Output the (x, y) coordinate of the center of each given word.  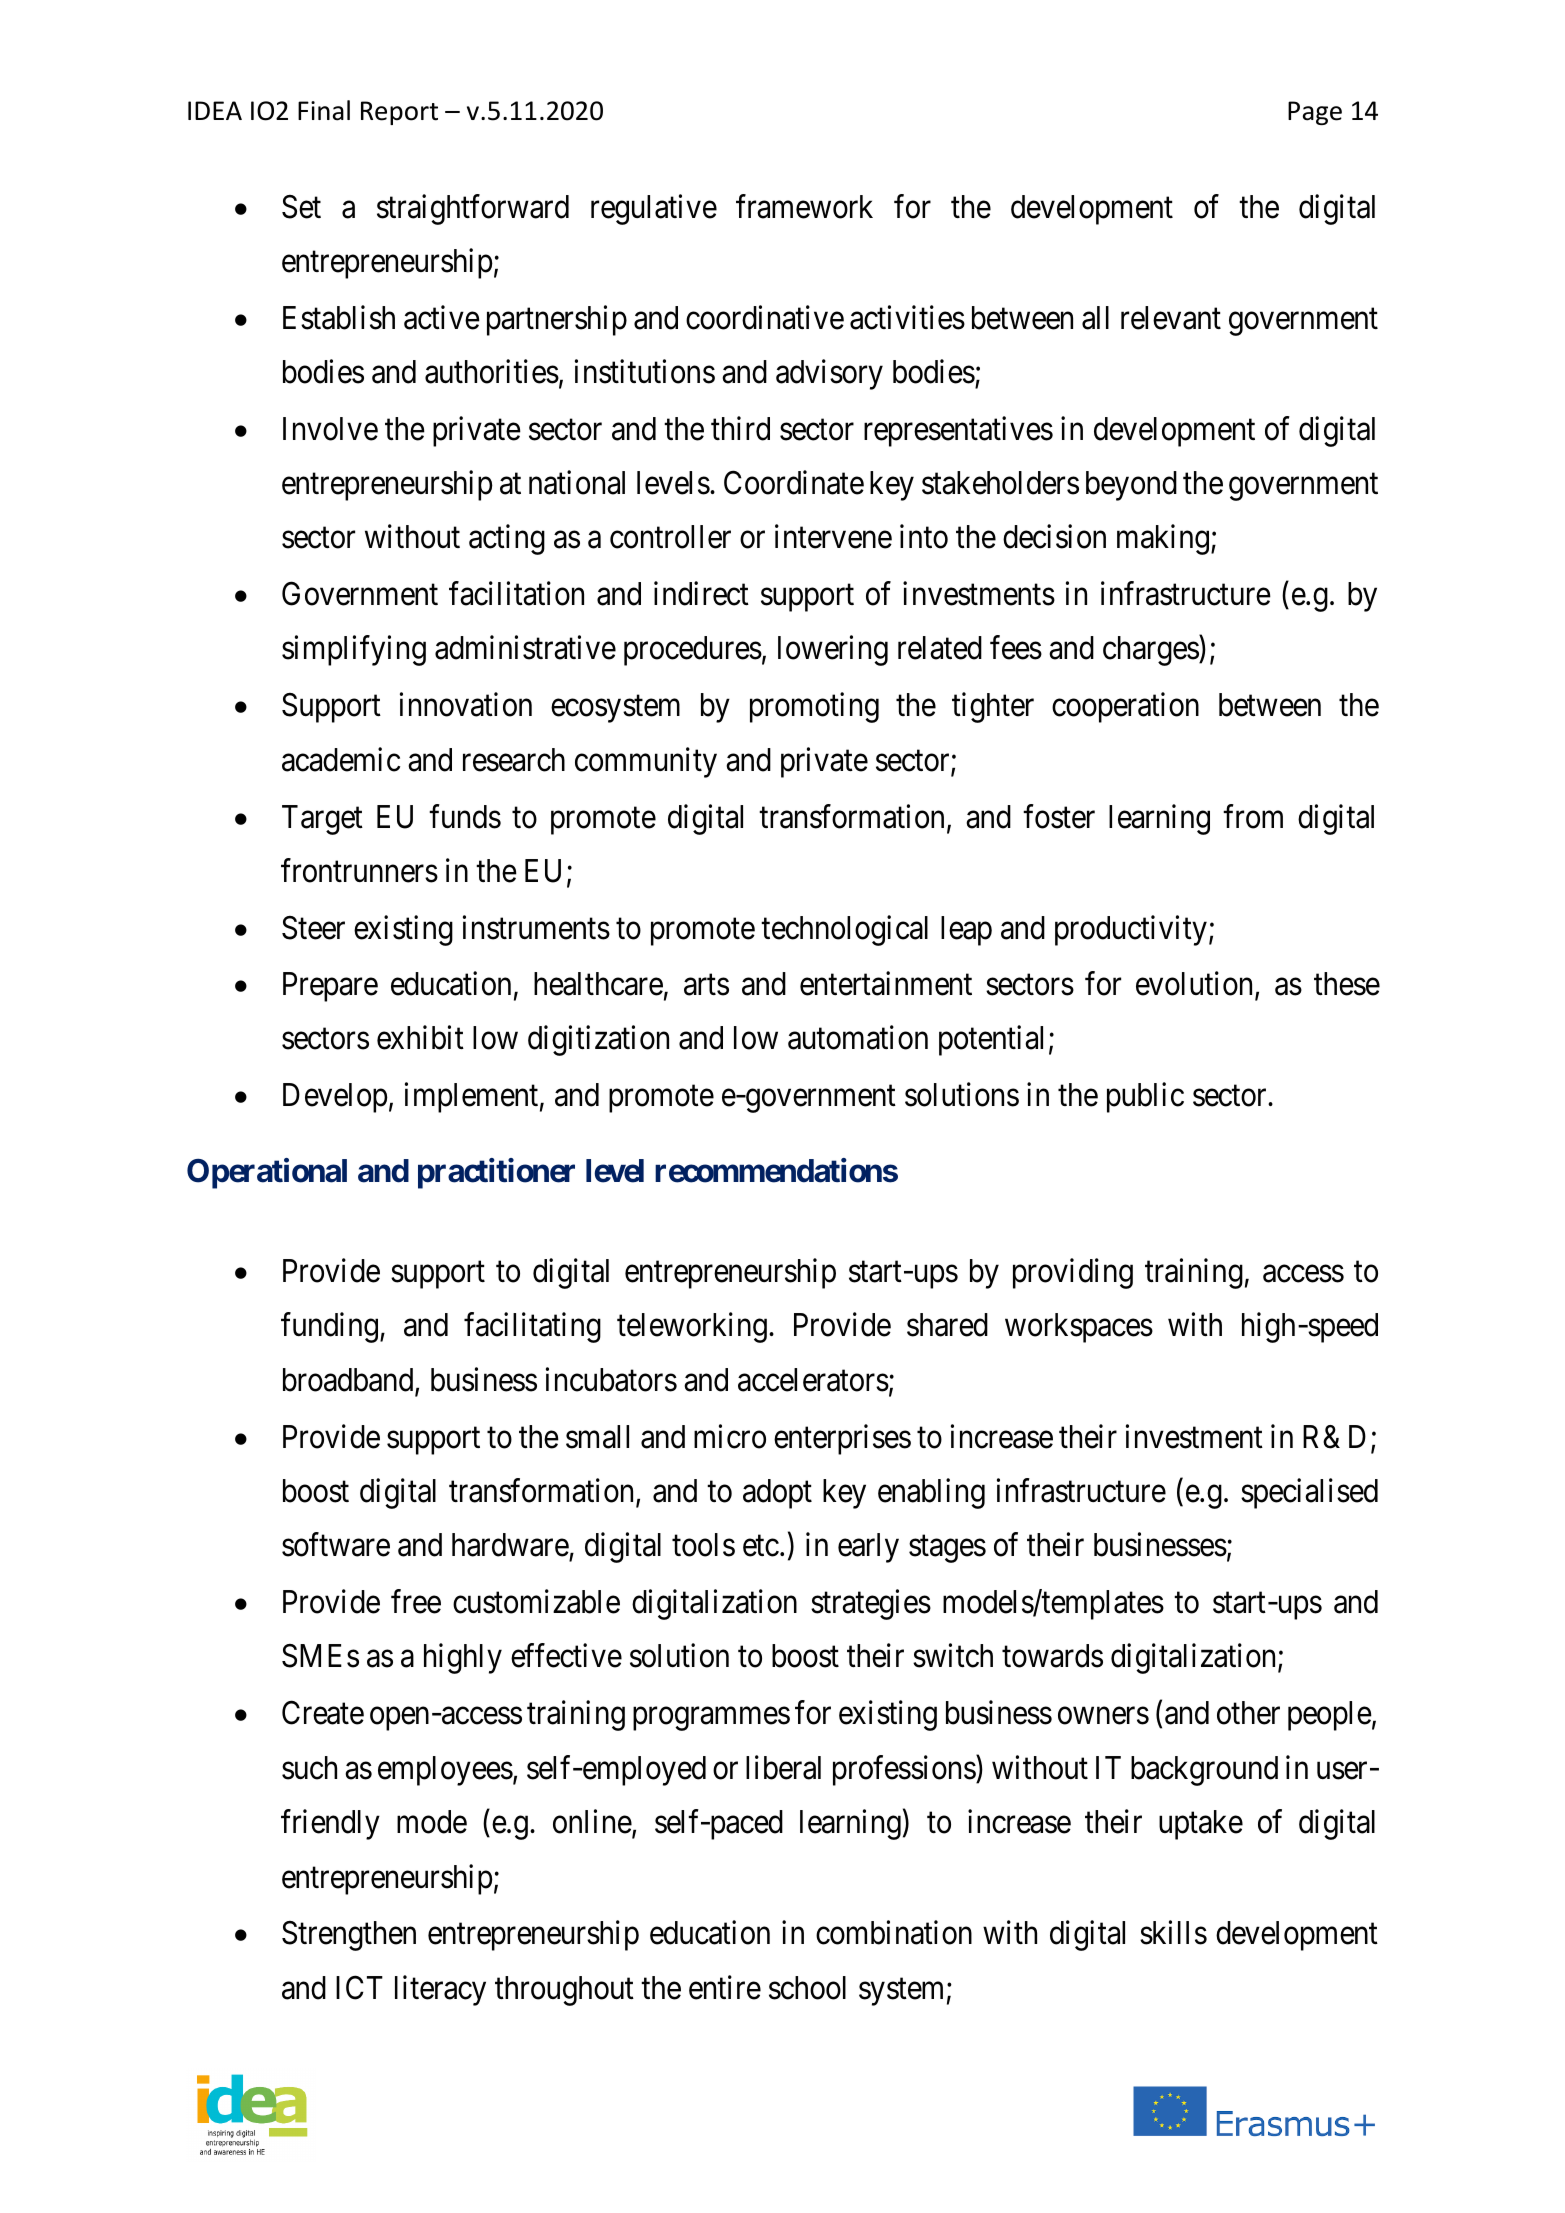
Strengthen (349, 1936)
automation (858, 1038)
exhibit (420, 1038)
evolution (1196, 985)
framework (804, 206)
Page (1315, 113)
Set (301, 207)
